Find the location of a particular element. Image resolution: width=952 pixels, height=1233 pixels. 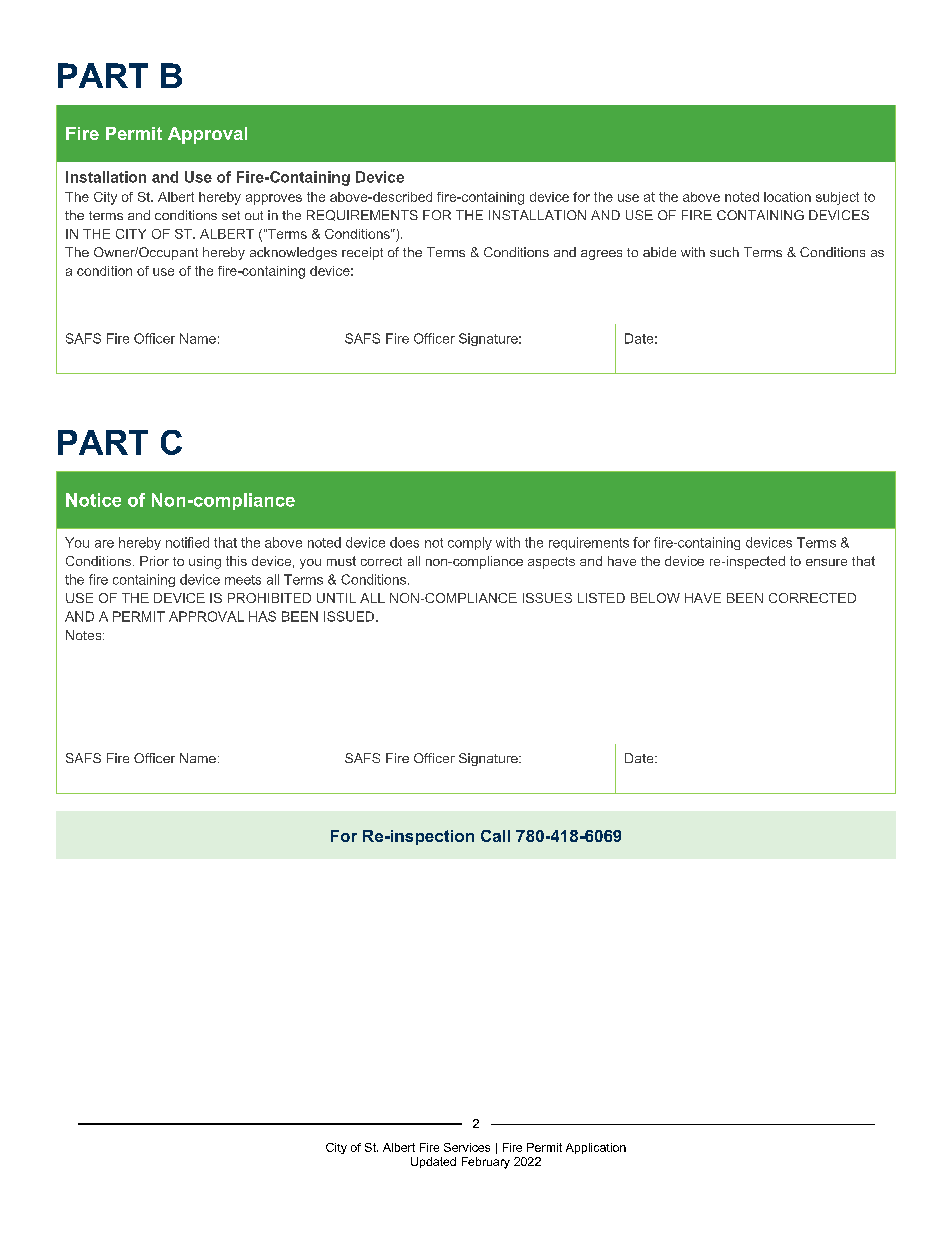

notified is located at coordinates (187, 542).
